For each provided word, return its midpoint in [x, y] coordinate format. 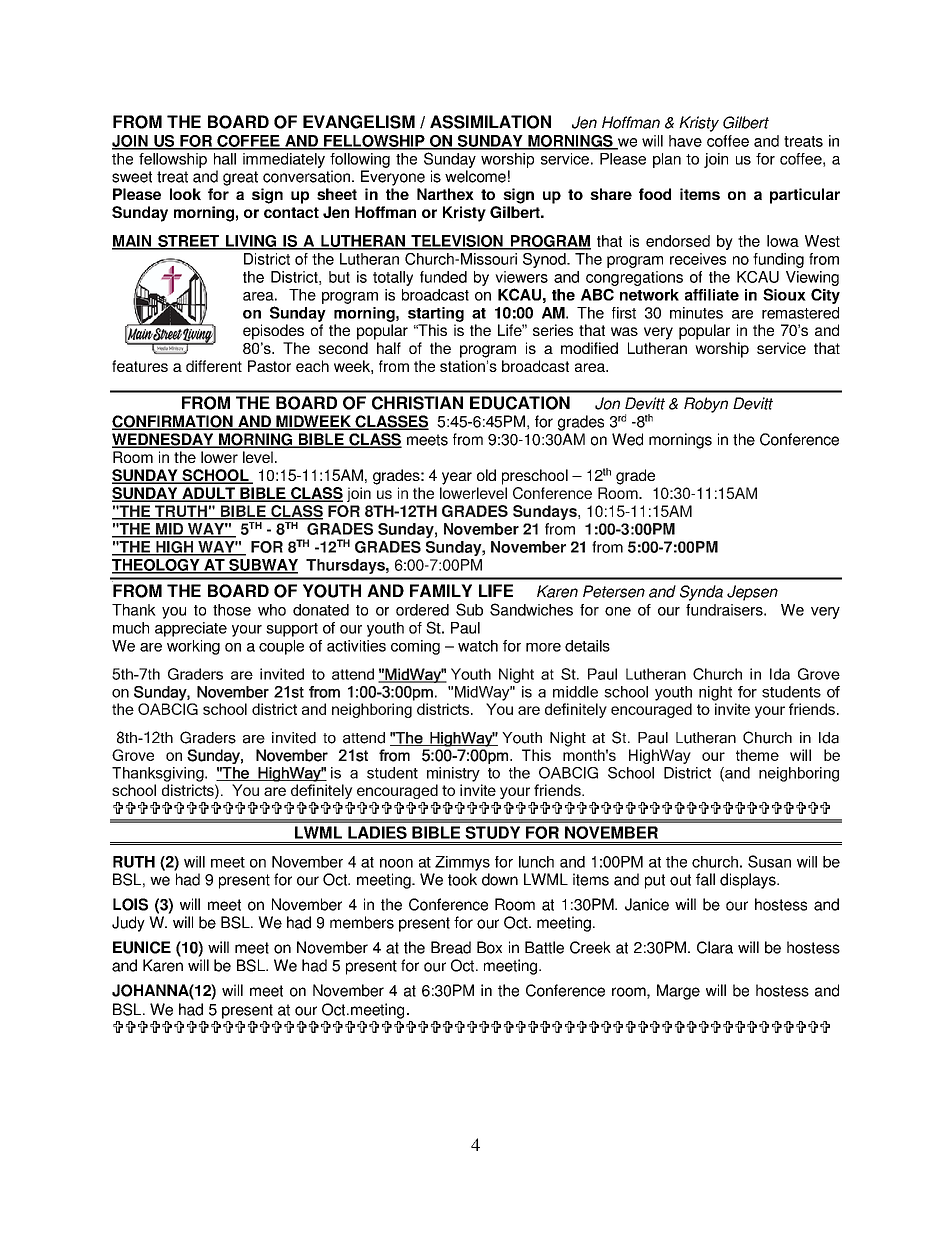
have [685, 141]
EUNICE [142, 947]
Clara [715, 947]
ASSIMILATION [490, 122]
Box [489, 947]
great [240, 178]
